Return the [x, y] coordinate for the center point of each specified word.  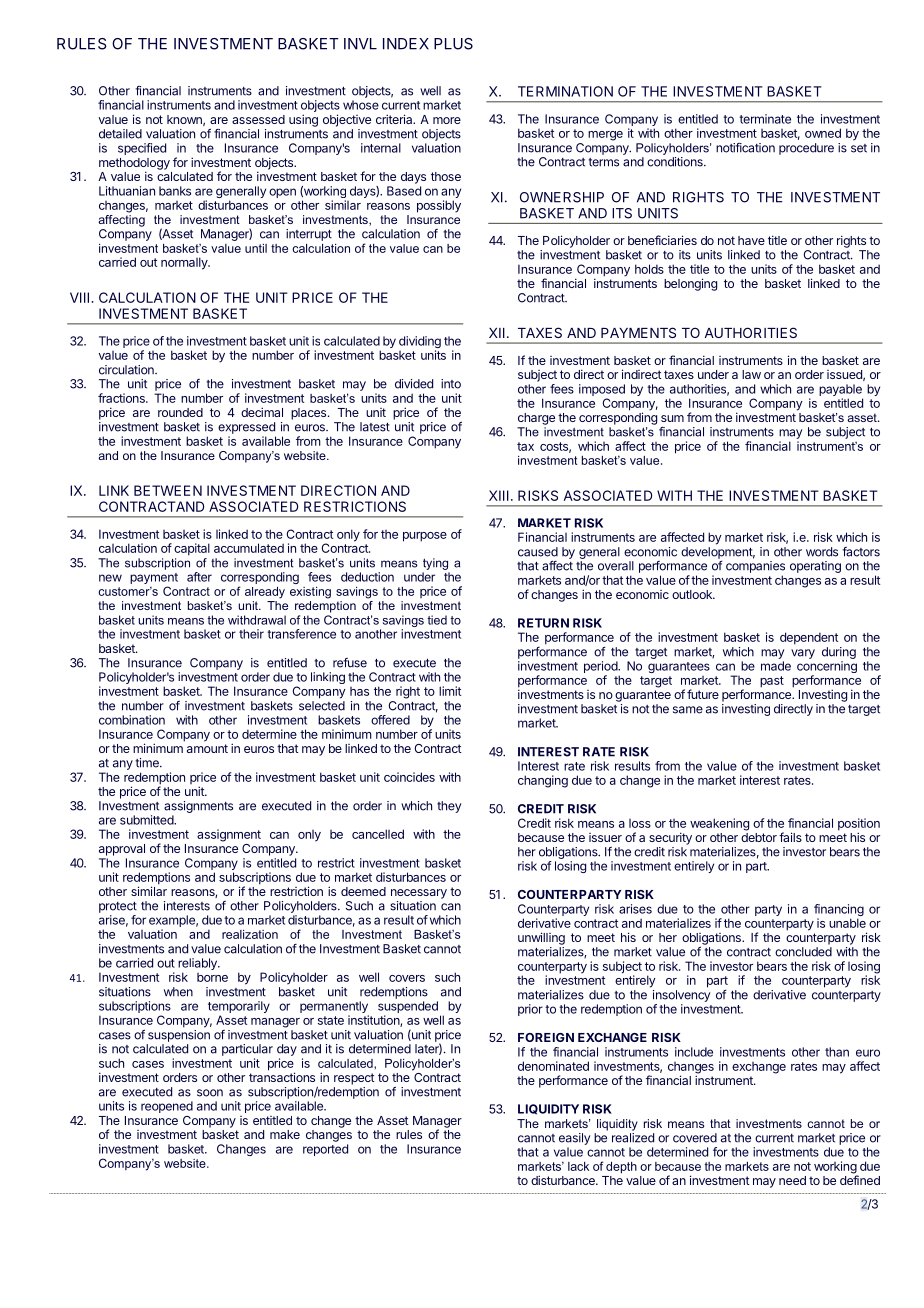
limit [450, 691]
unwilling [541, 938]
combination [132, 720]
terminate [765, 119]
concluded [803, 952]
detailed [120, 134]
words [822, 552]
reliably [198, 965]
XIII [499, 495]
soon [210, 1093]
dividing [420, 343]
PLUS [453, 44]
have [751, 240]
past [772, 682]
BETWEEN [168, 490]
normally [185, 263]
